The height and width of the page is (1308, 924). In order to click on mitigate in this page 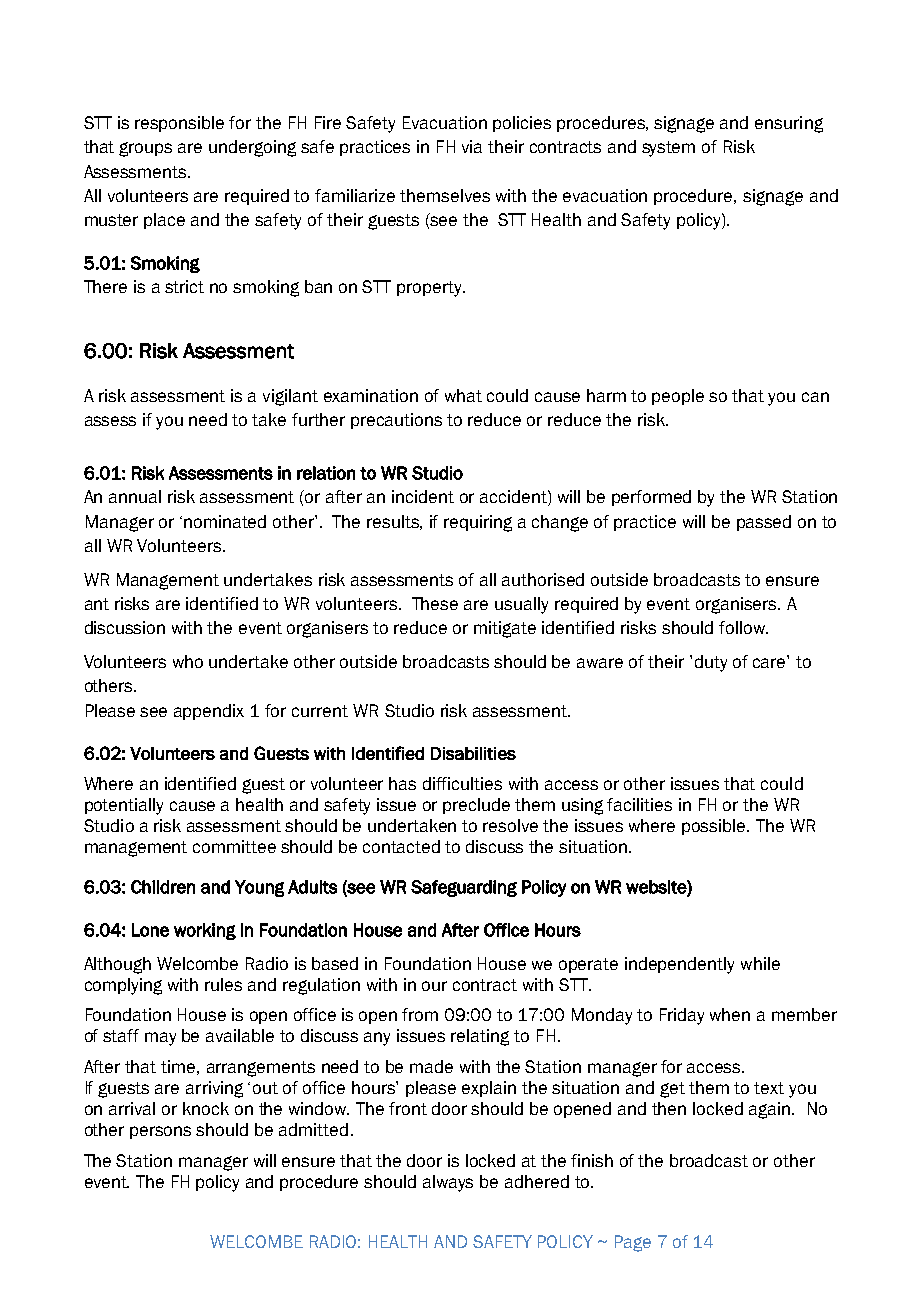, I will do `click(505, 629)`.
